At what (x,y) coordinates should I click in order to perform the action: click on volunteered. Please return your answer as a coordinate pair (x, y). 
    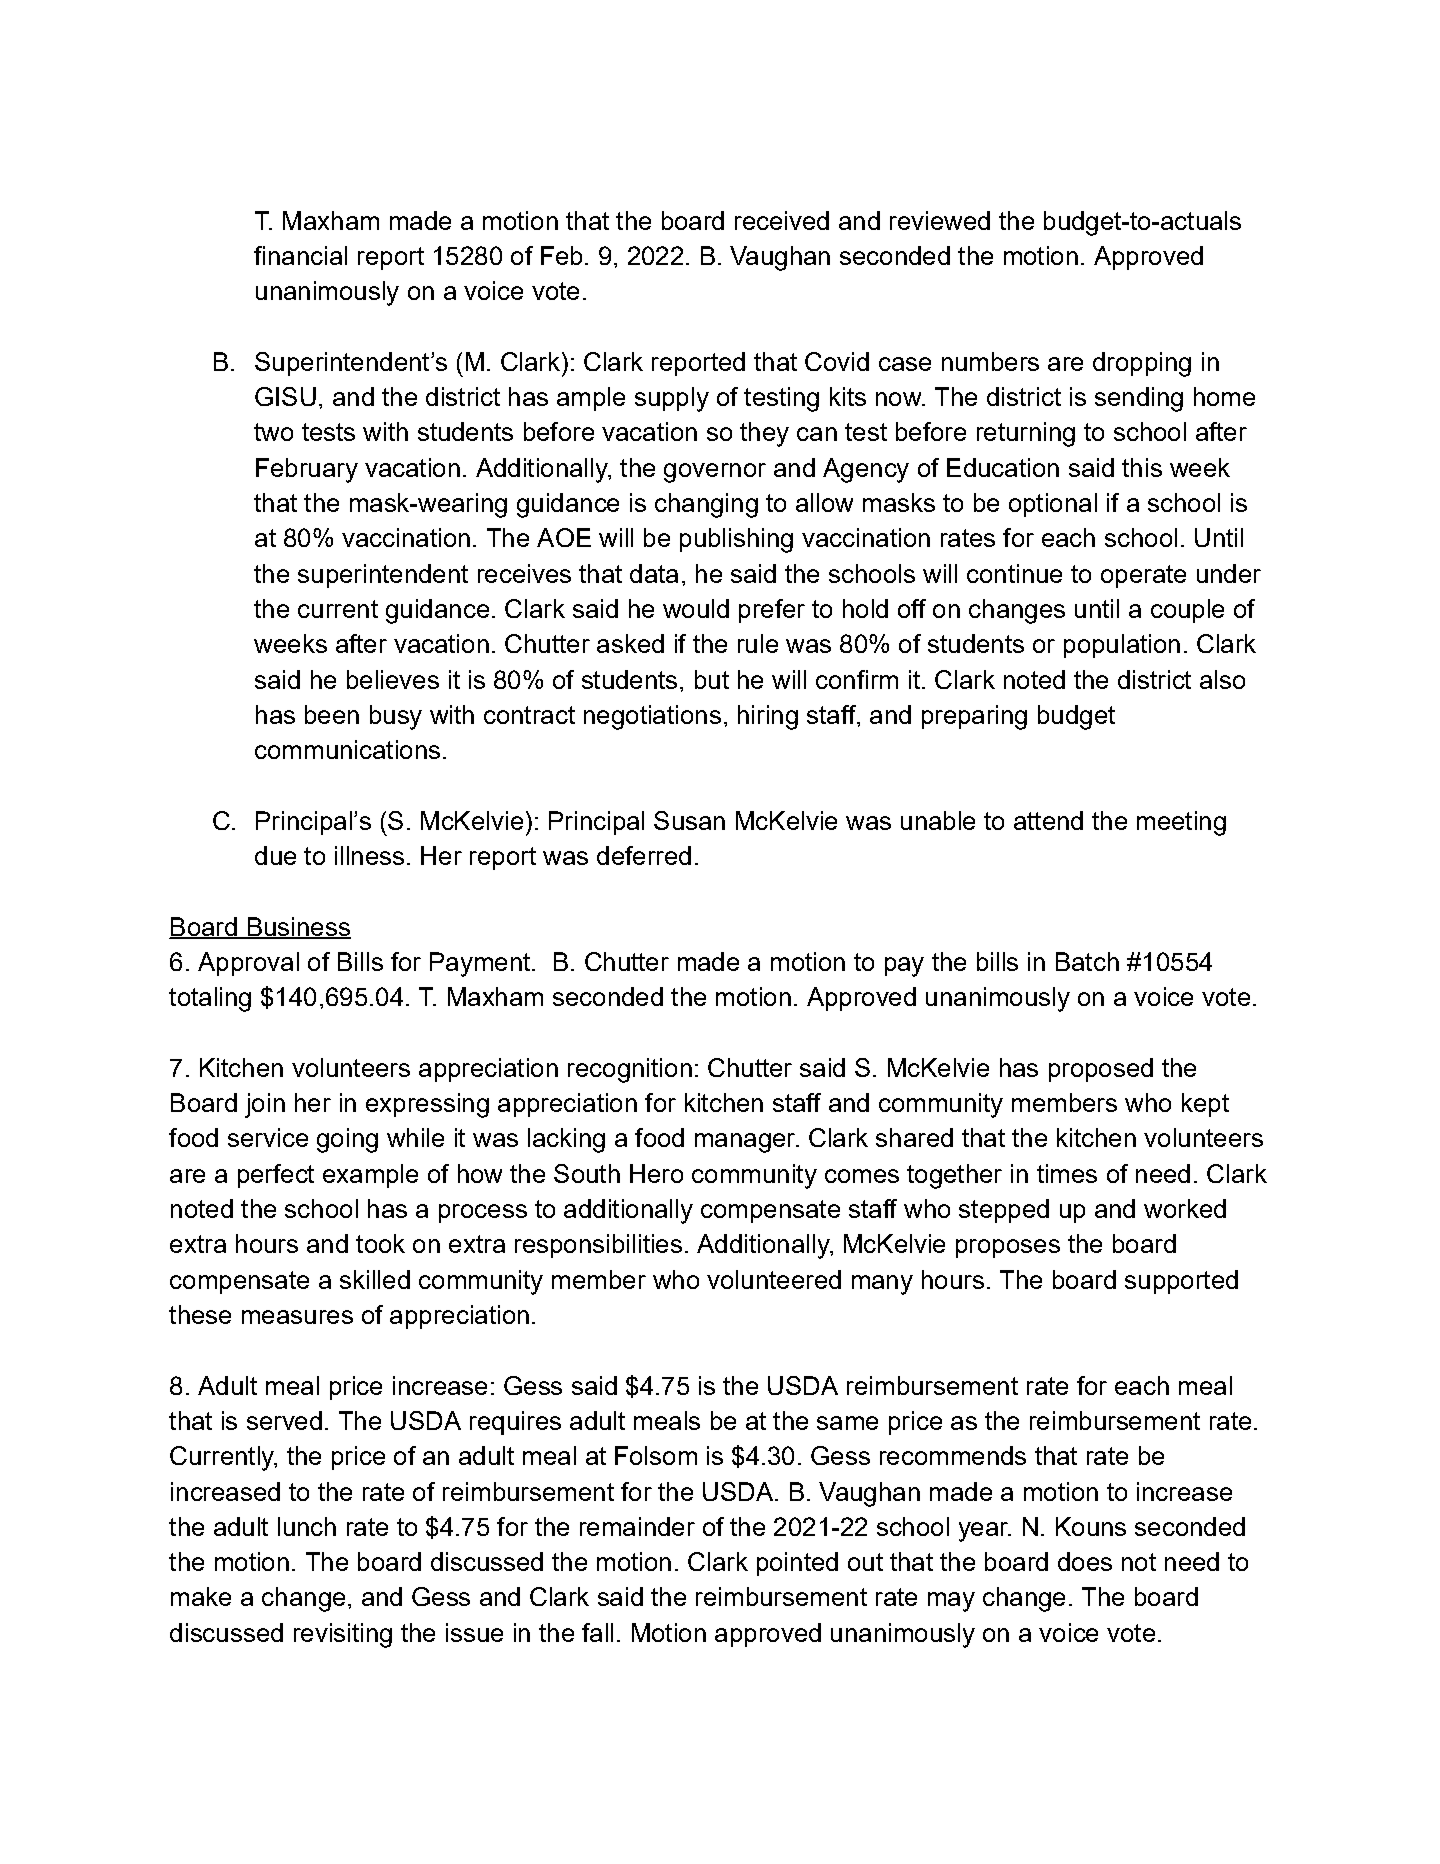
    Looking at the image, I should click on (774, 1279).
